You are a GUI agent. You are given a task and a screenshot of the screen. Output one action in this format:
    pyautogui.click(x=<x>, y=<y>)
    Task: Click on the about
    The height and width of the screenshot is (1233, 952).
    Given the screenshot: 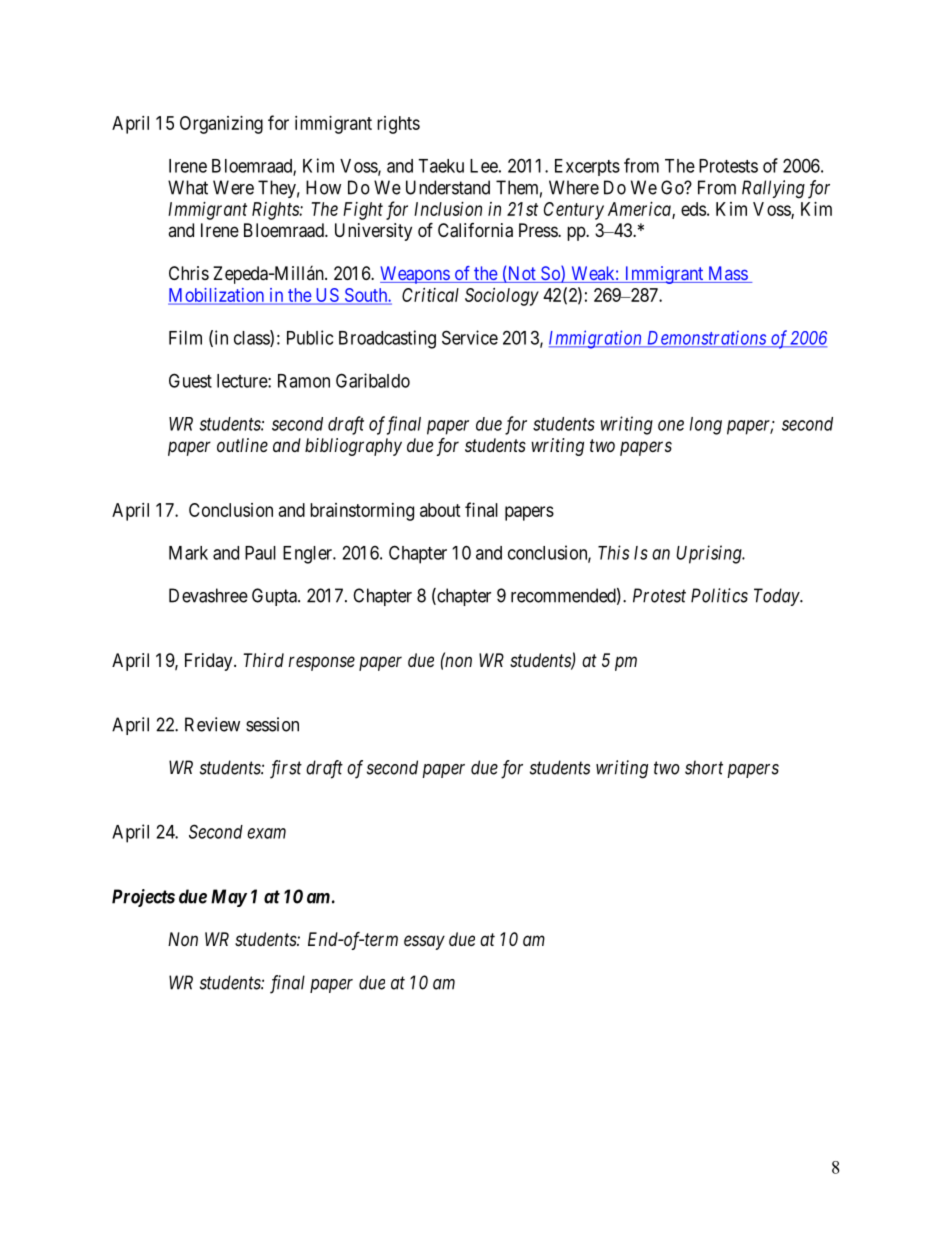 What is the action you would take?
    pyautogui.click(x=440, y=510)
